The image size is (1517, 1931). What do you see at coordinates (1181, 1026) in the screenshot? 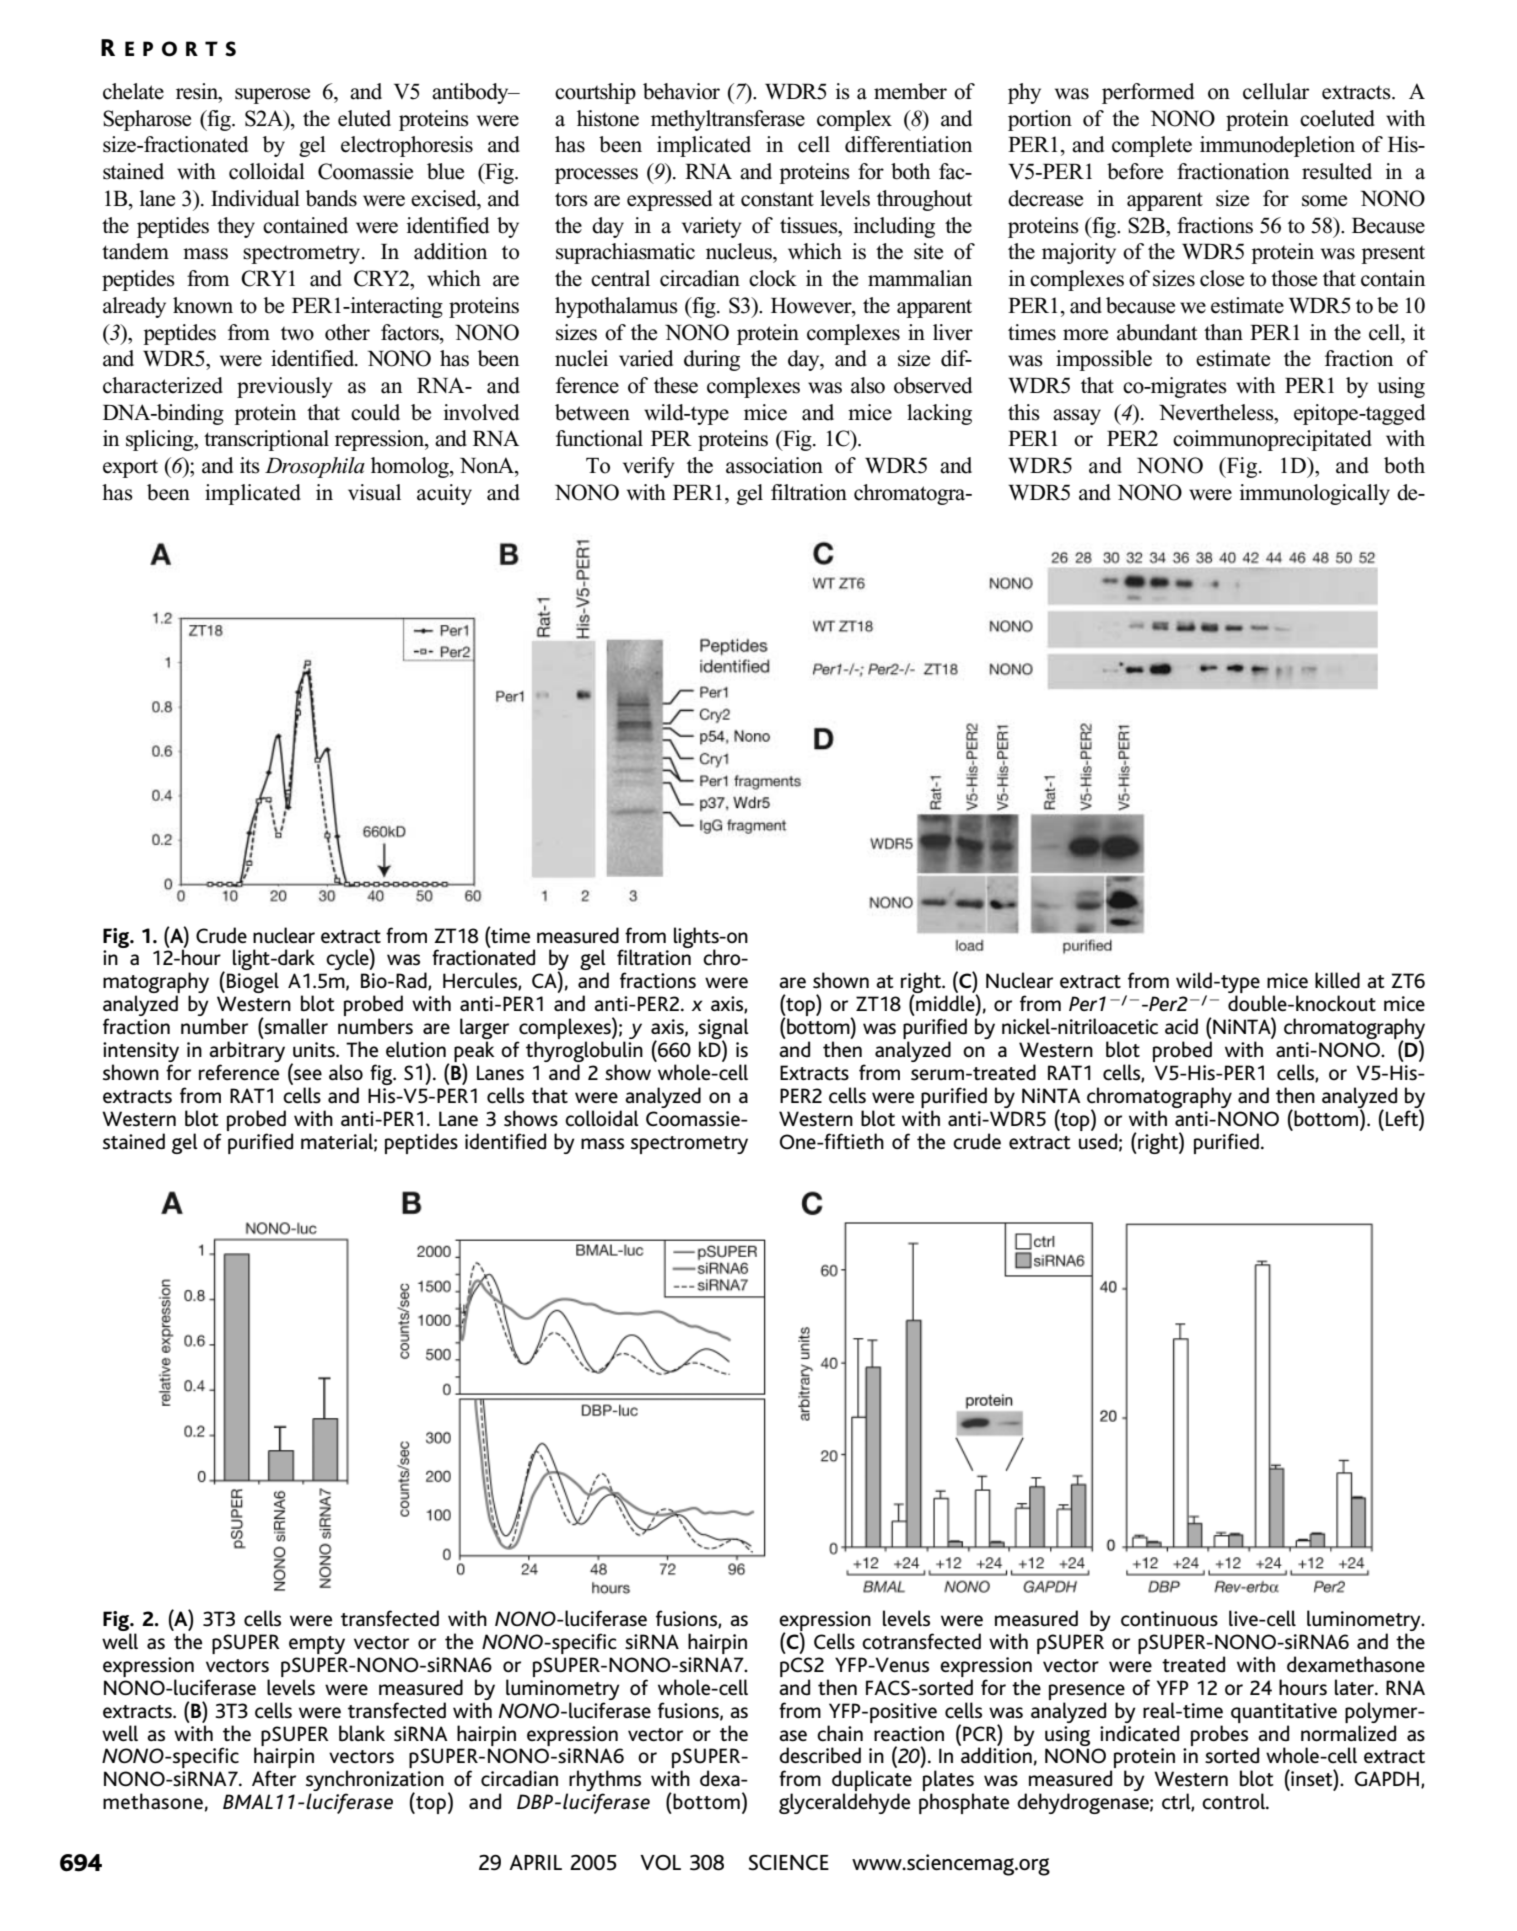
I see `acid` at bounding box center [1181, 1026].
